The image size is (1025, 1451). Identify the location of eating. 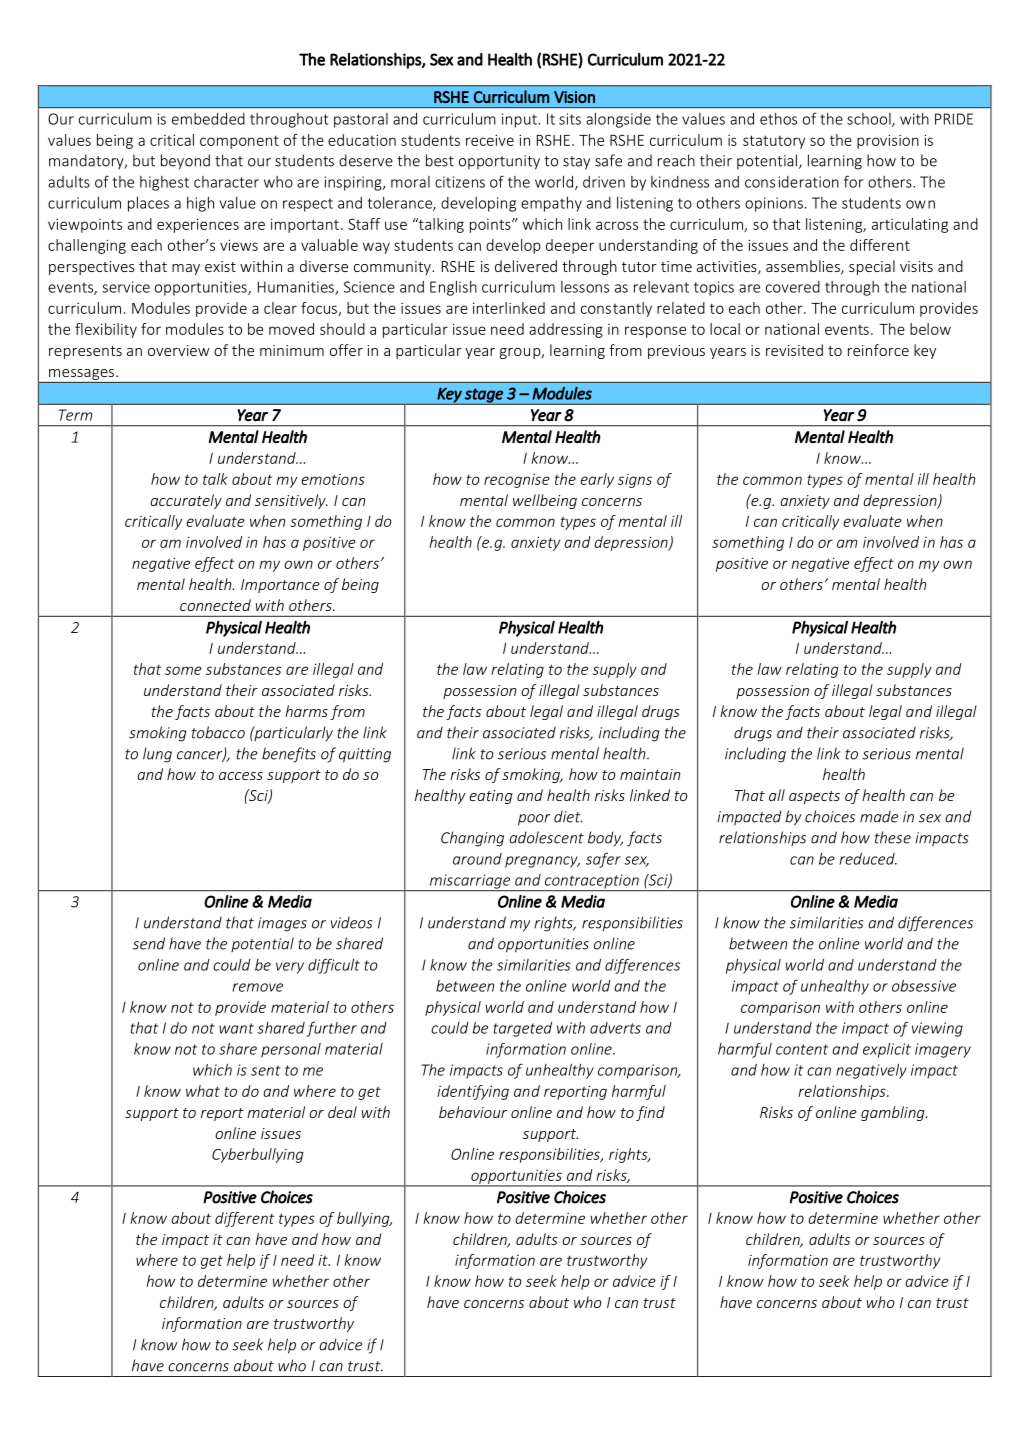
(491, 797).
